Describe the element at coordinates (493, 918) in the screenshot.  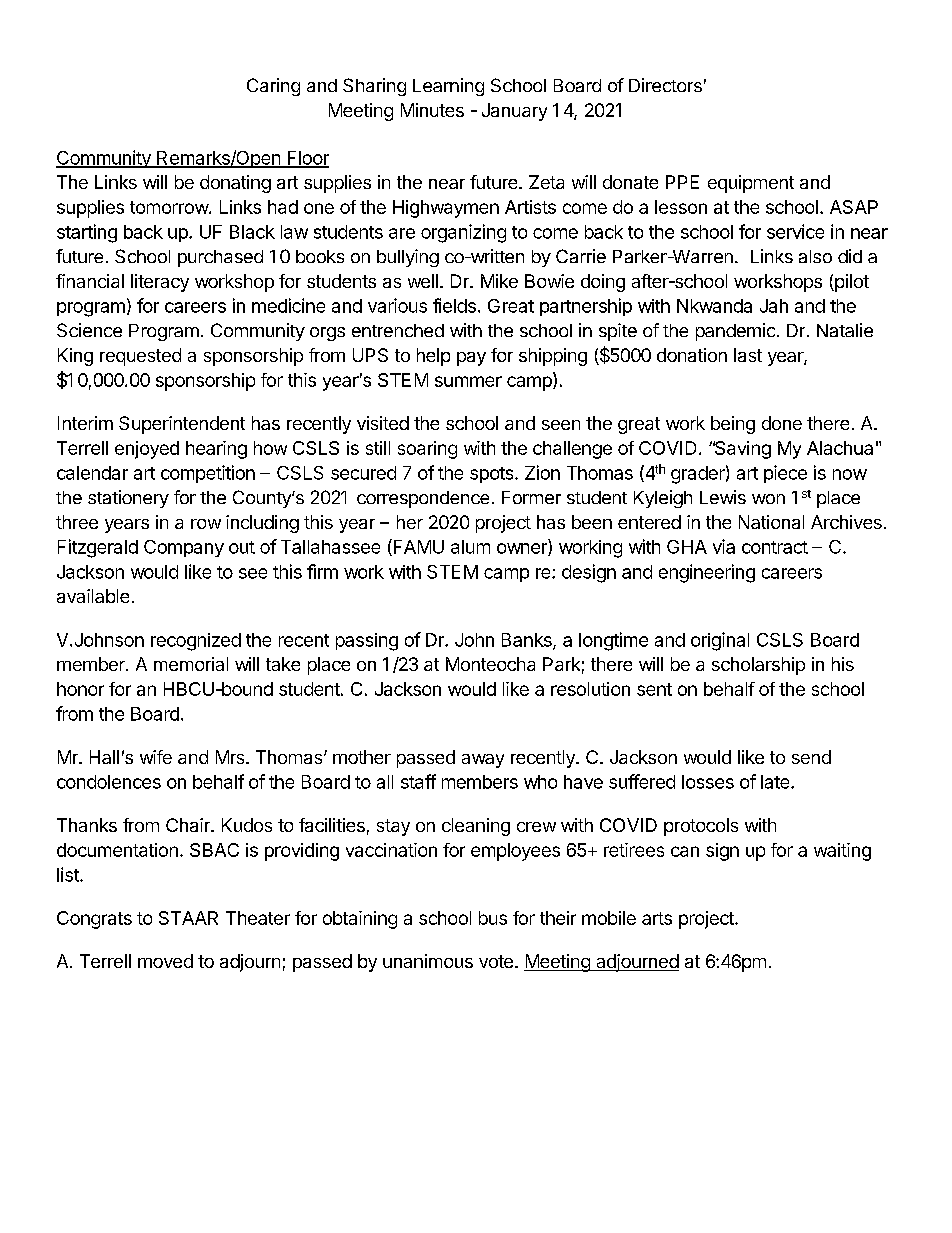
I see `bus` at that location.
